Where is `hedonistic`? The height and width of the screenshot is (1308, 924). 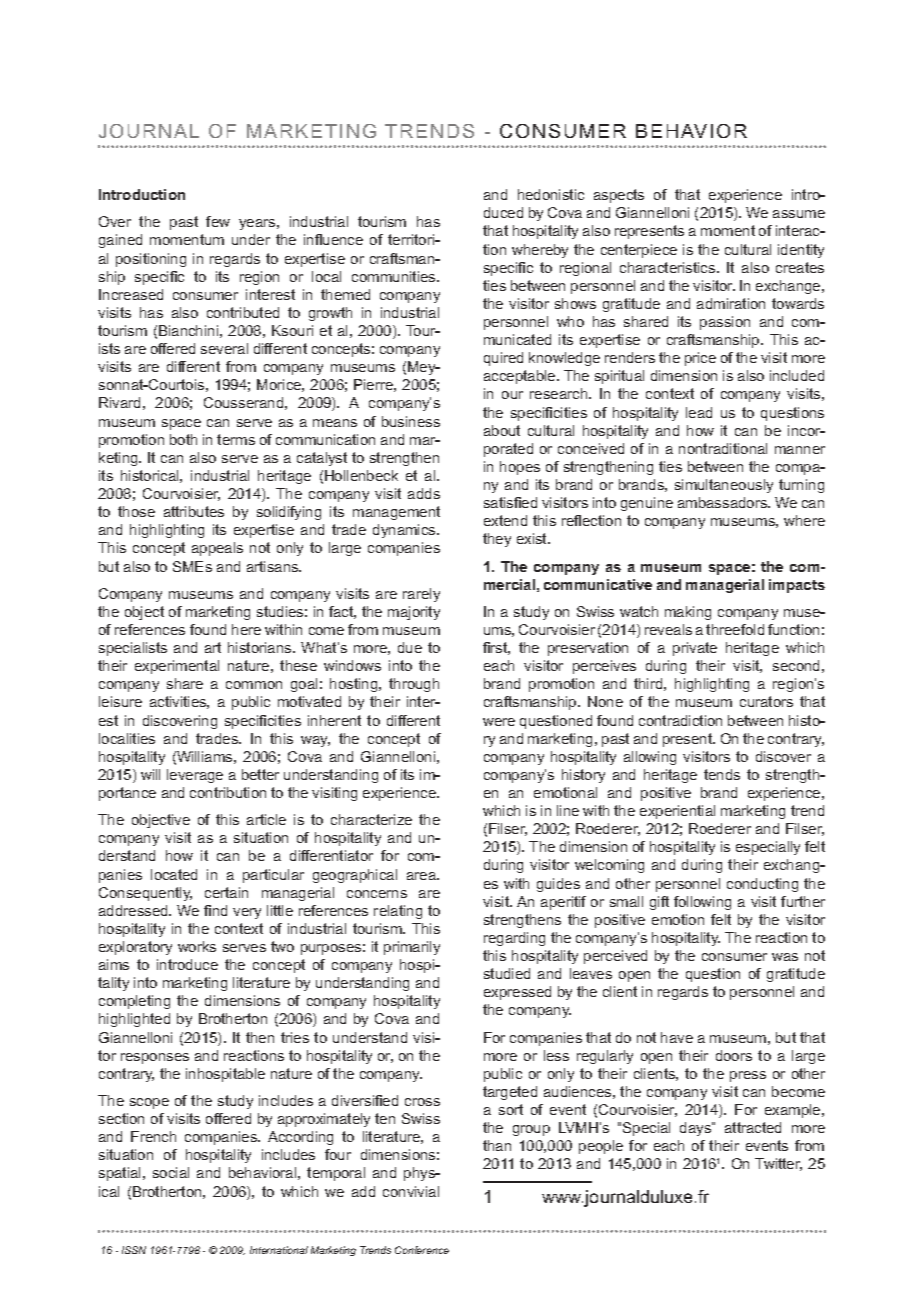 hedonistic is located at coordinates (551, 194).
